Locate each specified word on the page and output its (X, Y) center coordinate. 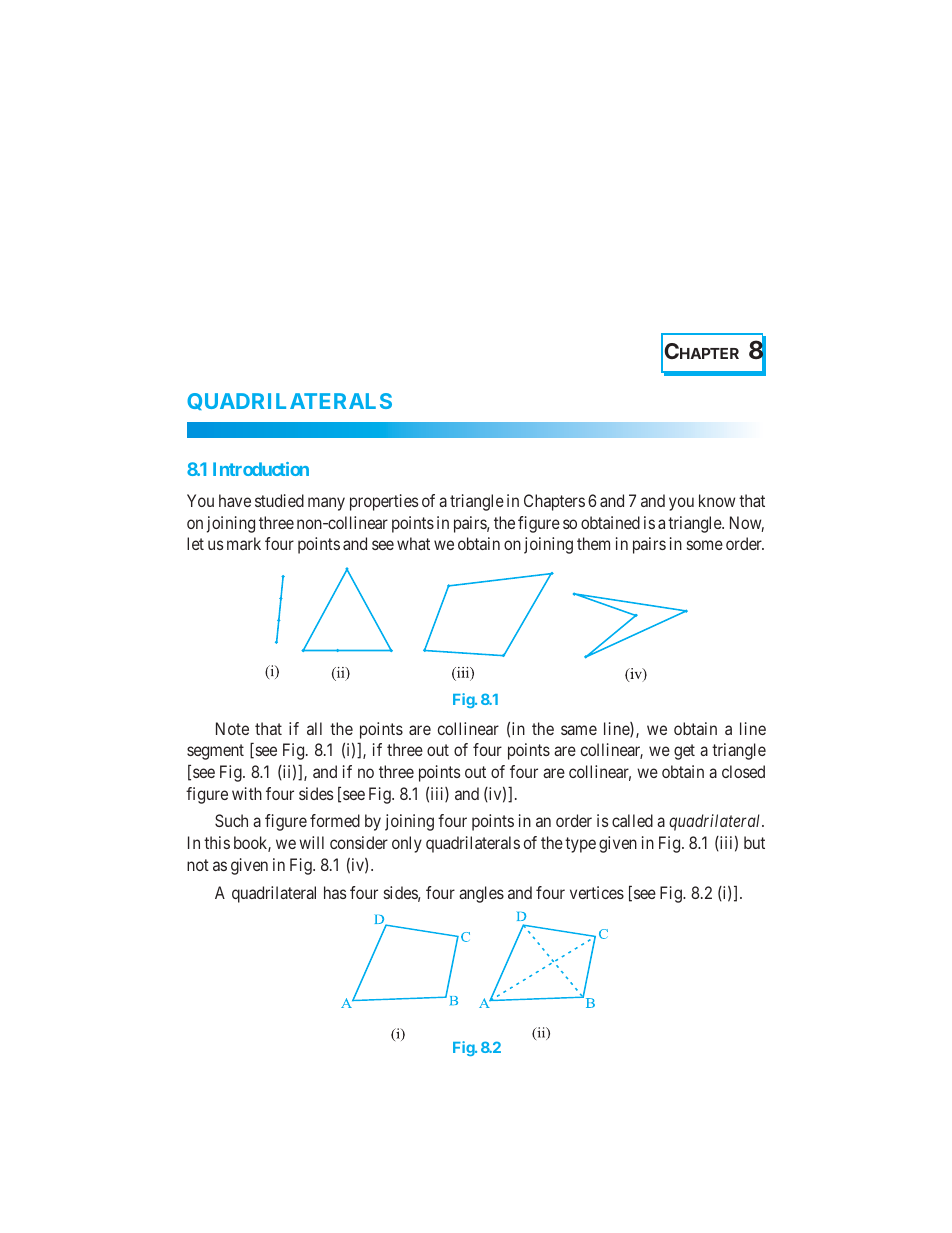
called (632, 820)
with (247, 793)
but (754, 842)
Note (232, 728)
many (326, 504)
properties (384, 502)
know (717, 500)
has (335, 892)
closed (743, 771)
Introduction (261, 469)
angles (481, 894)
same (579, 730)
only (407, 844)
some (705, 545)
